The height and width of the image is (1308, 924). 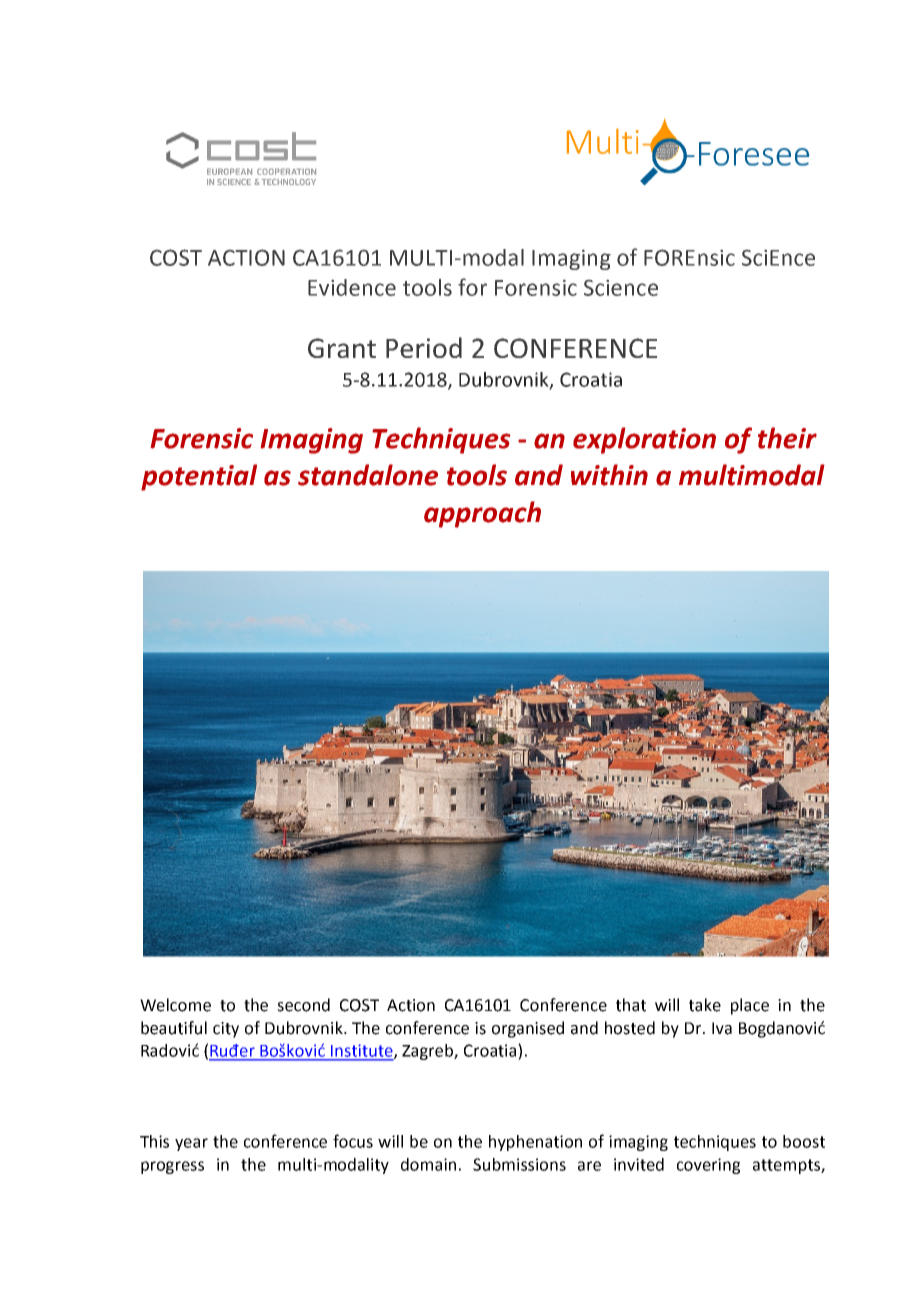 What do you see at coordinates (528, 1029) in the image?
I see `organised` at bounding box center [528, 1029].
